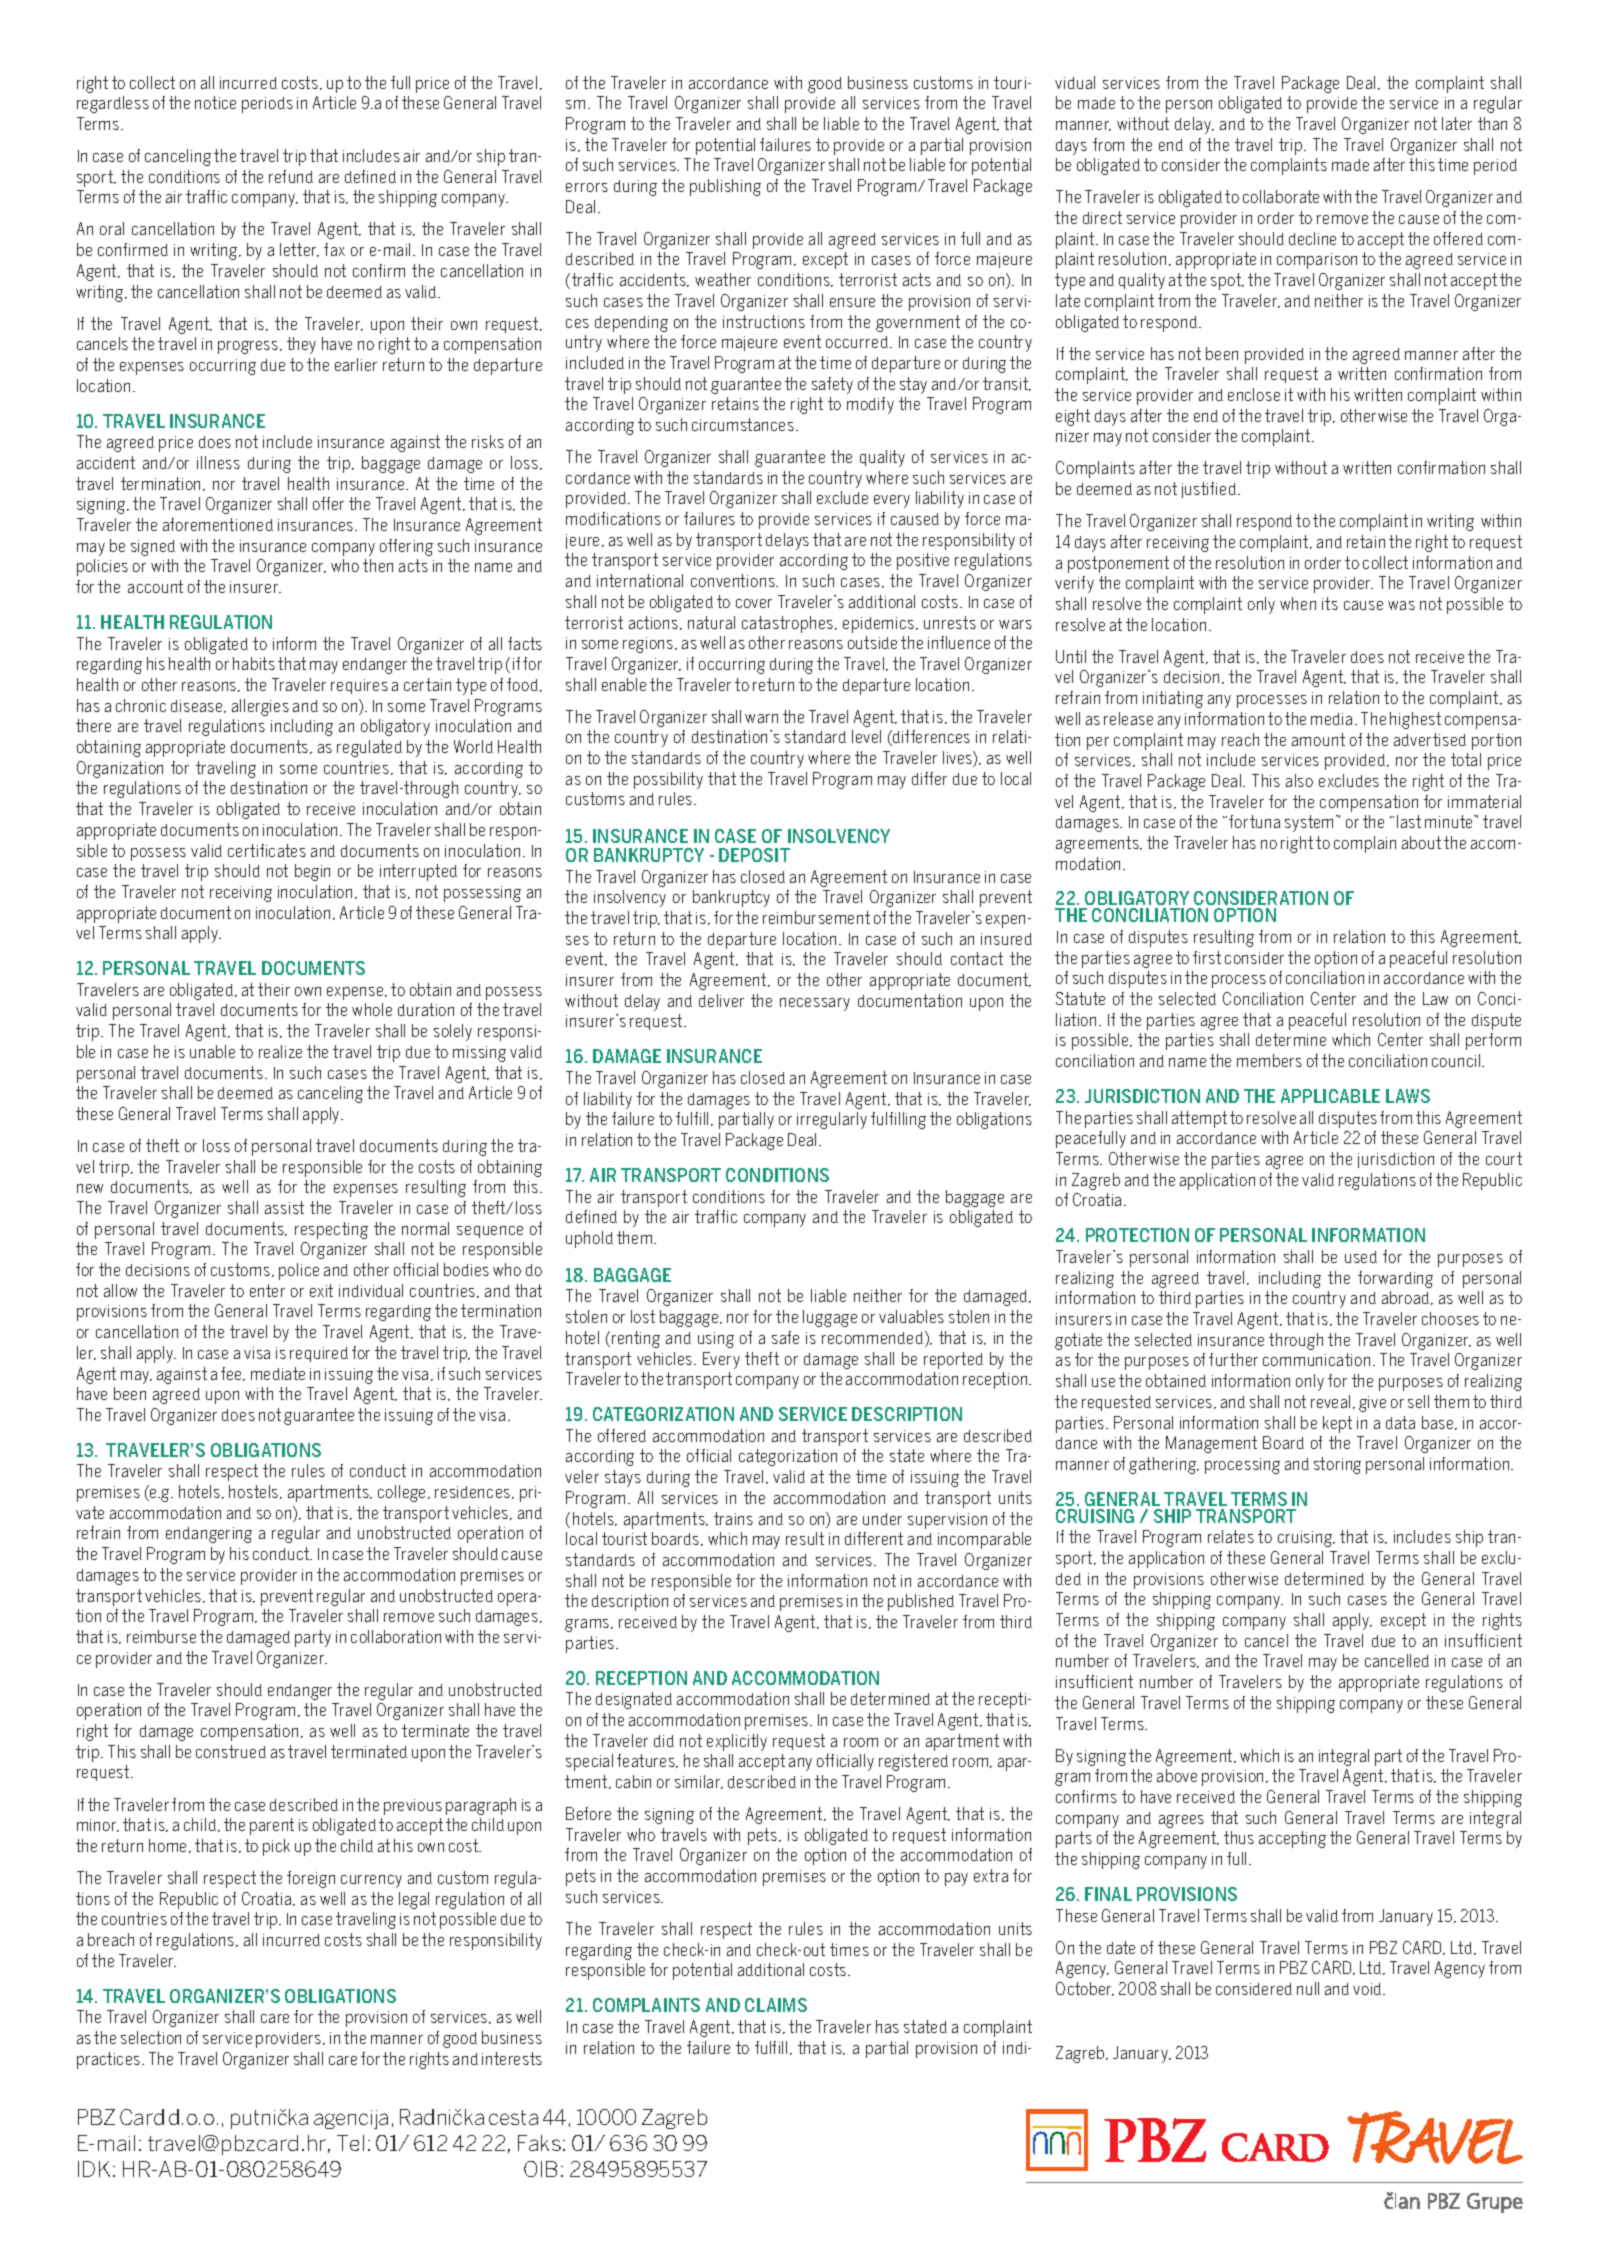  Describe the element at coordinates (1330, 1096) in the screenshot. I see `APPLICABLE` at that location.
